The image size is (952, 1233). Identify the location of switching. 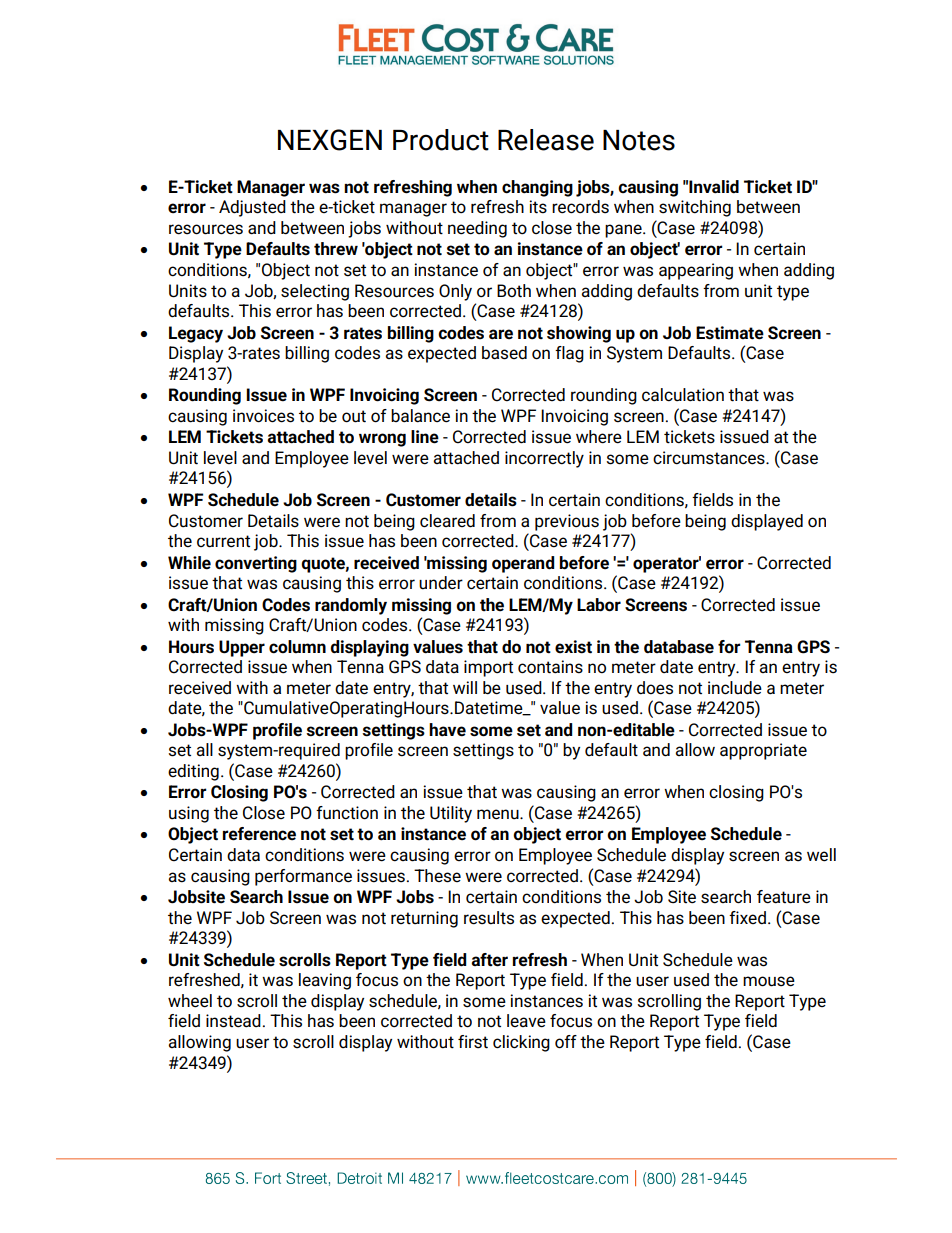
(695, 208).
